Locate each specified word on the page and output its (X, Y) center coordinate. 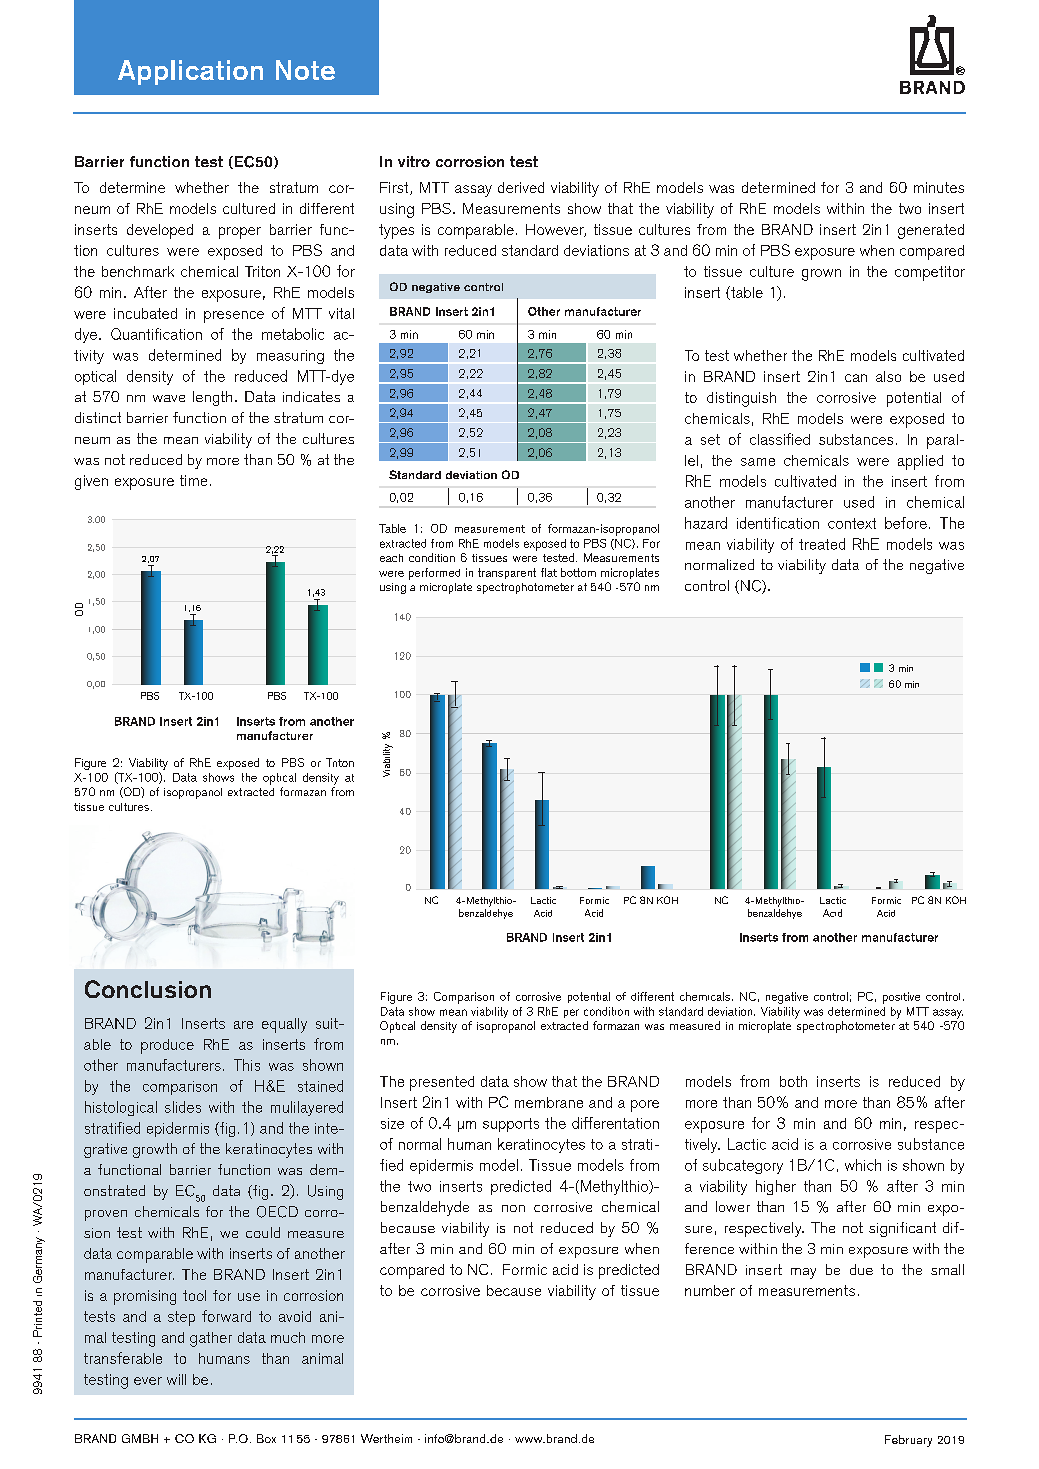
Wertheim (386, 1438)
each (391, 558)
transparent (507, 573)
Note (305, 70)
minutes (939, 187)
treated (822, 544)
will (176, 1379)
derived (521, 187)
